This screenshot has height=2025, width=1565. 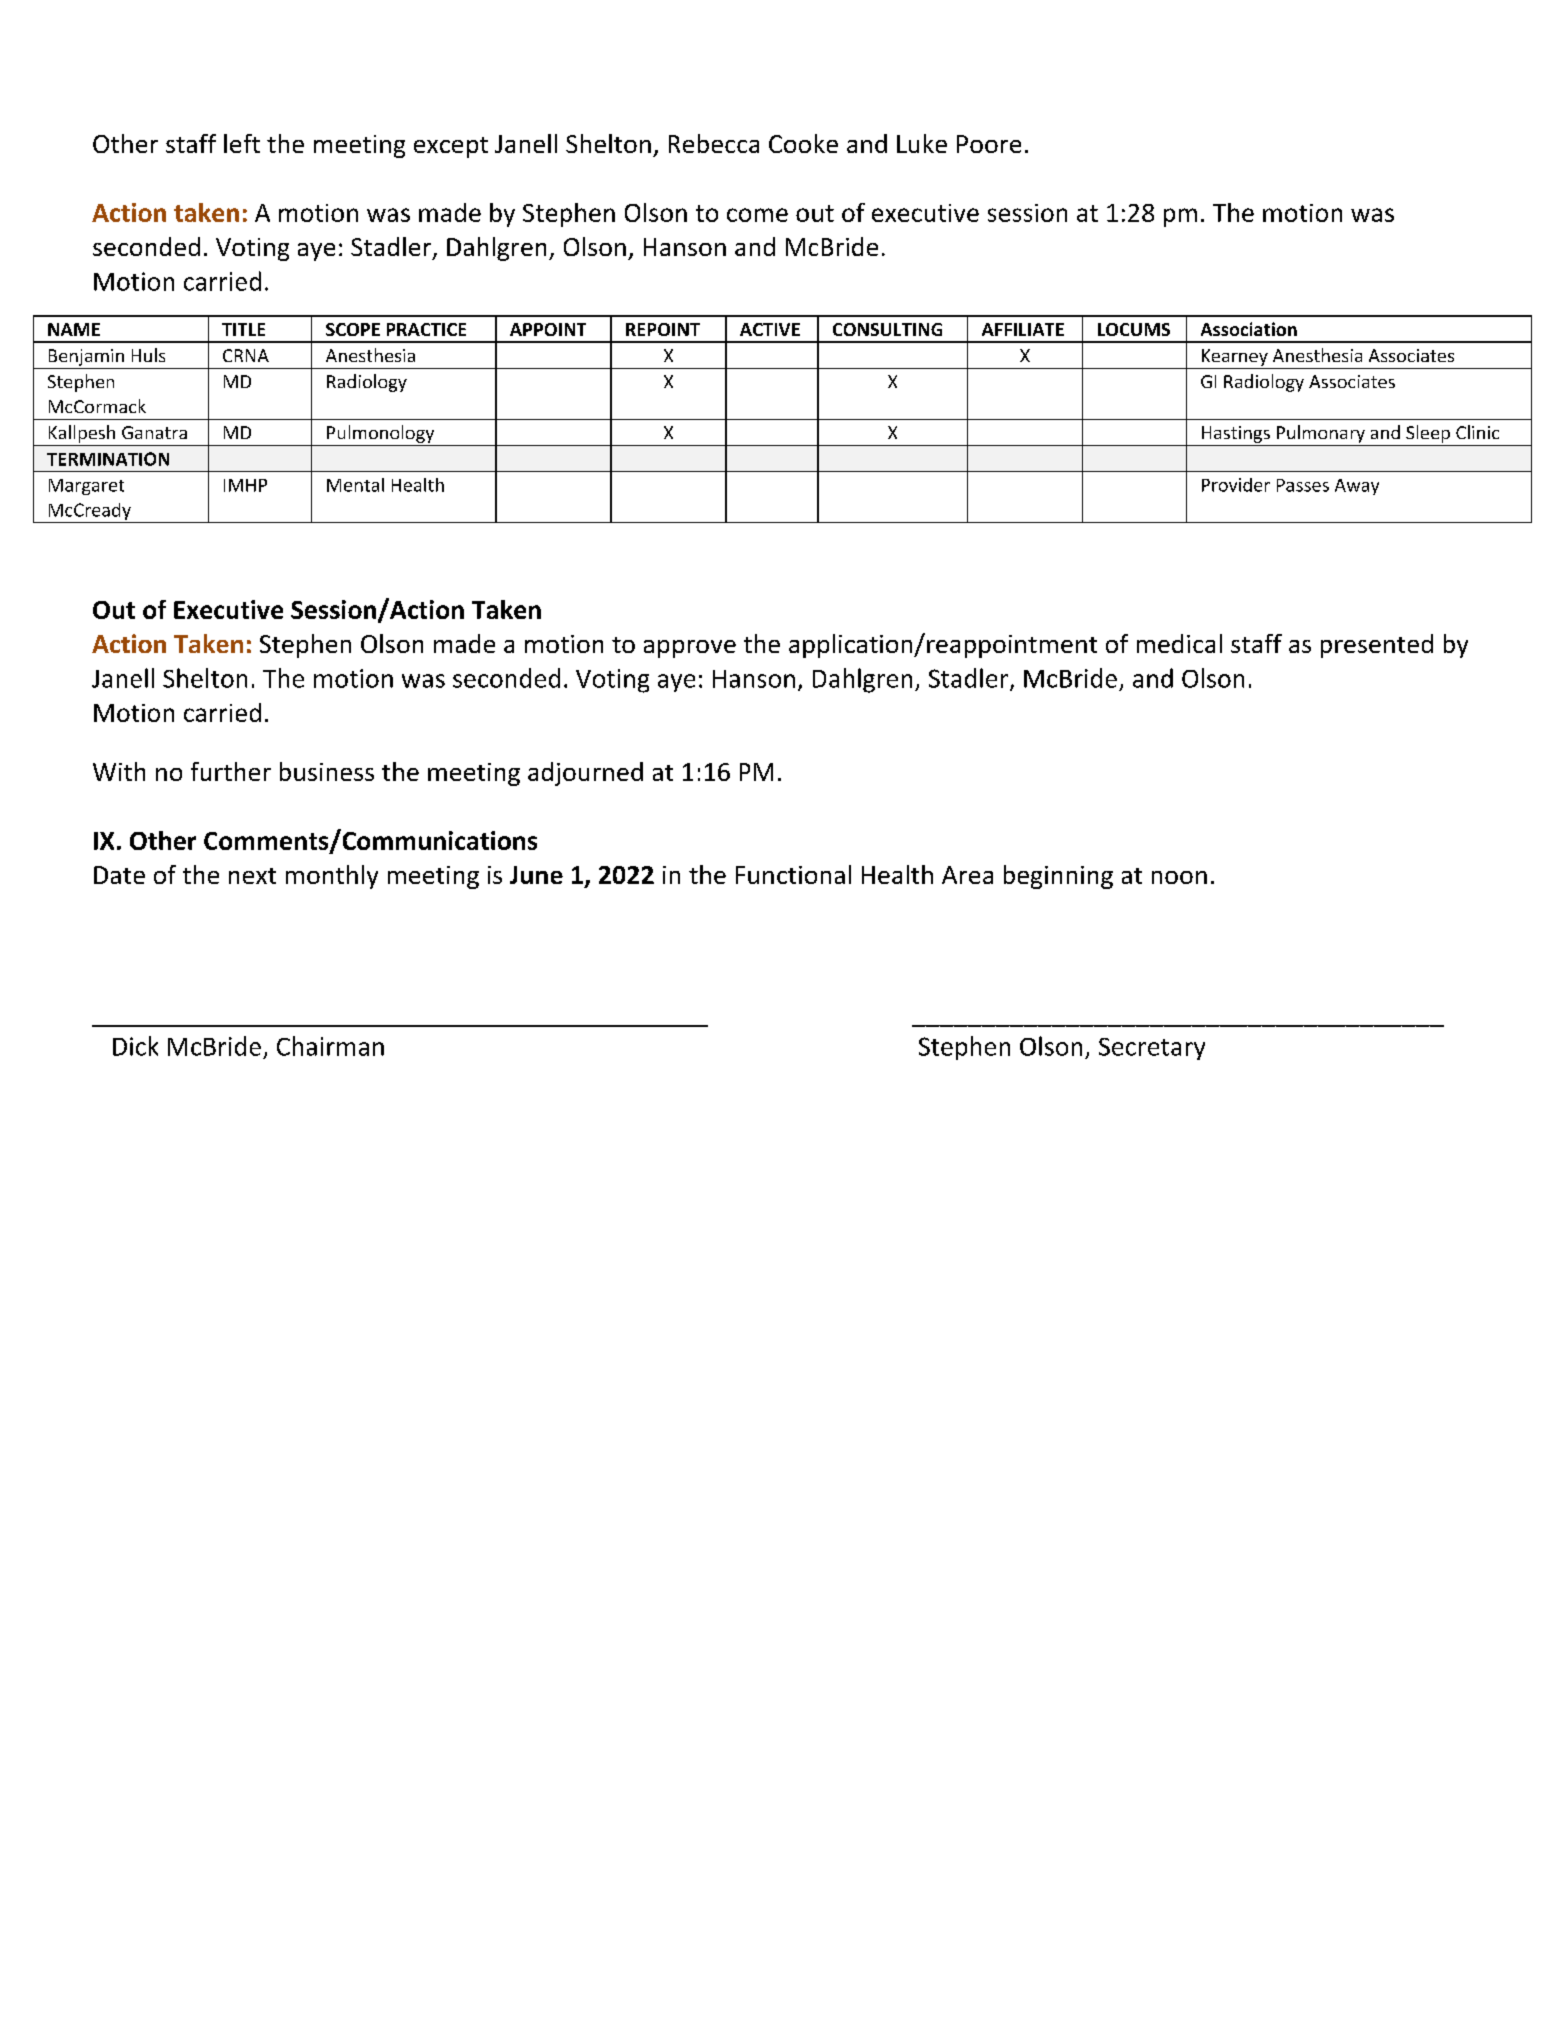 I want to click on Secretary, so click(x=1152, y=1049).
